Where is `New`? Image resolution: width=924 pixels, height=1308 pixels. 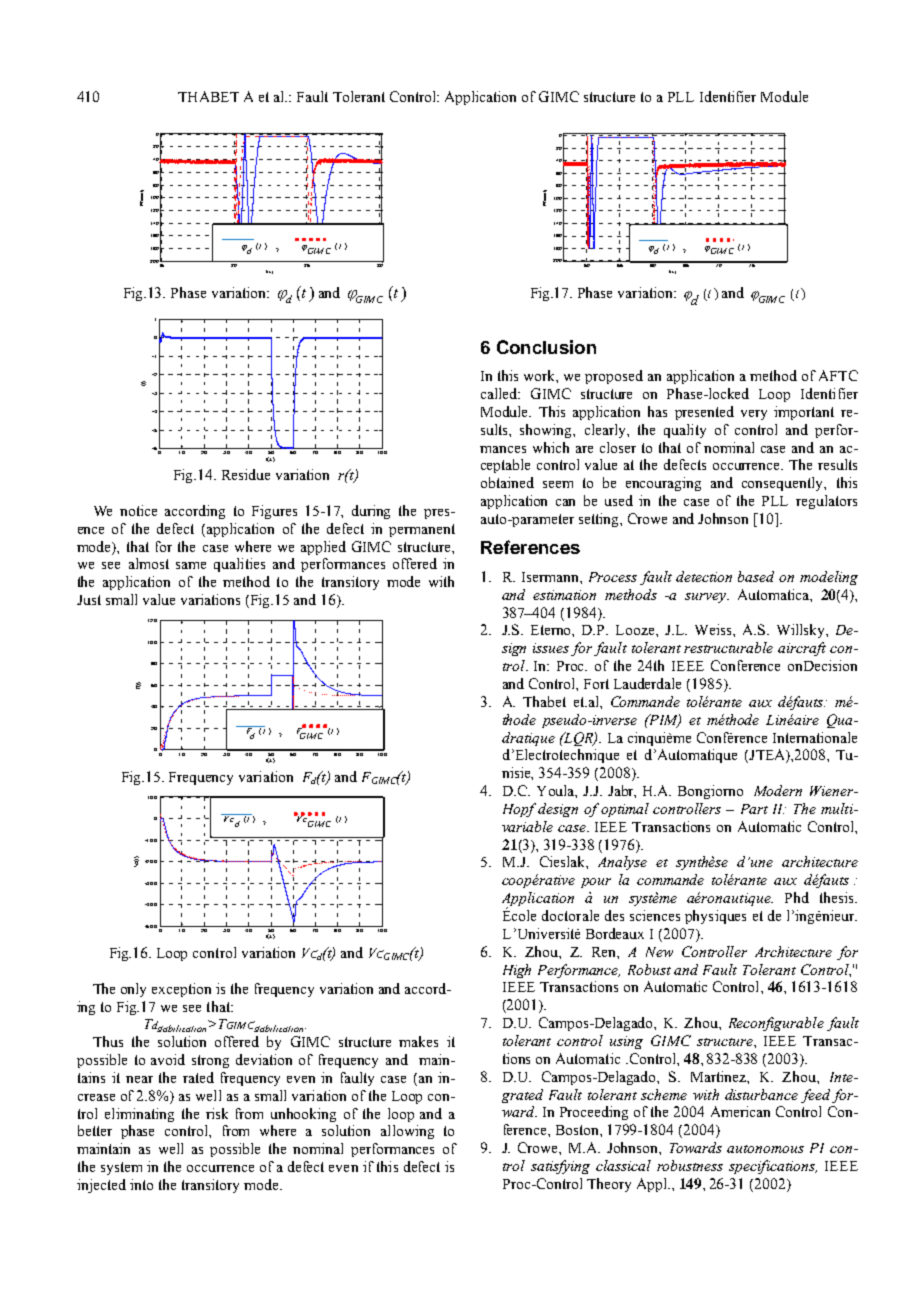 New is located at coordinates (659, 952).
